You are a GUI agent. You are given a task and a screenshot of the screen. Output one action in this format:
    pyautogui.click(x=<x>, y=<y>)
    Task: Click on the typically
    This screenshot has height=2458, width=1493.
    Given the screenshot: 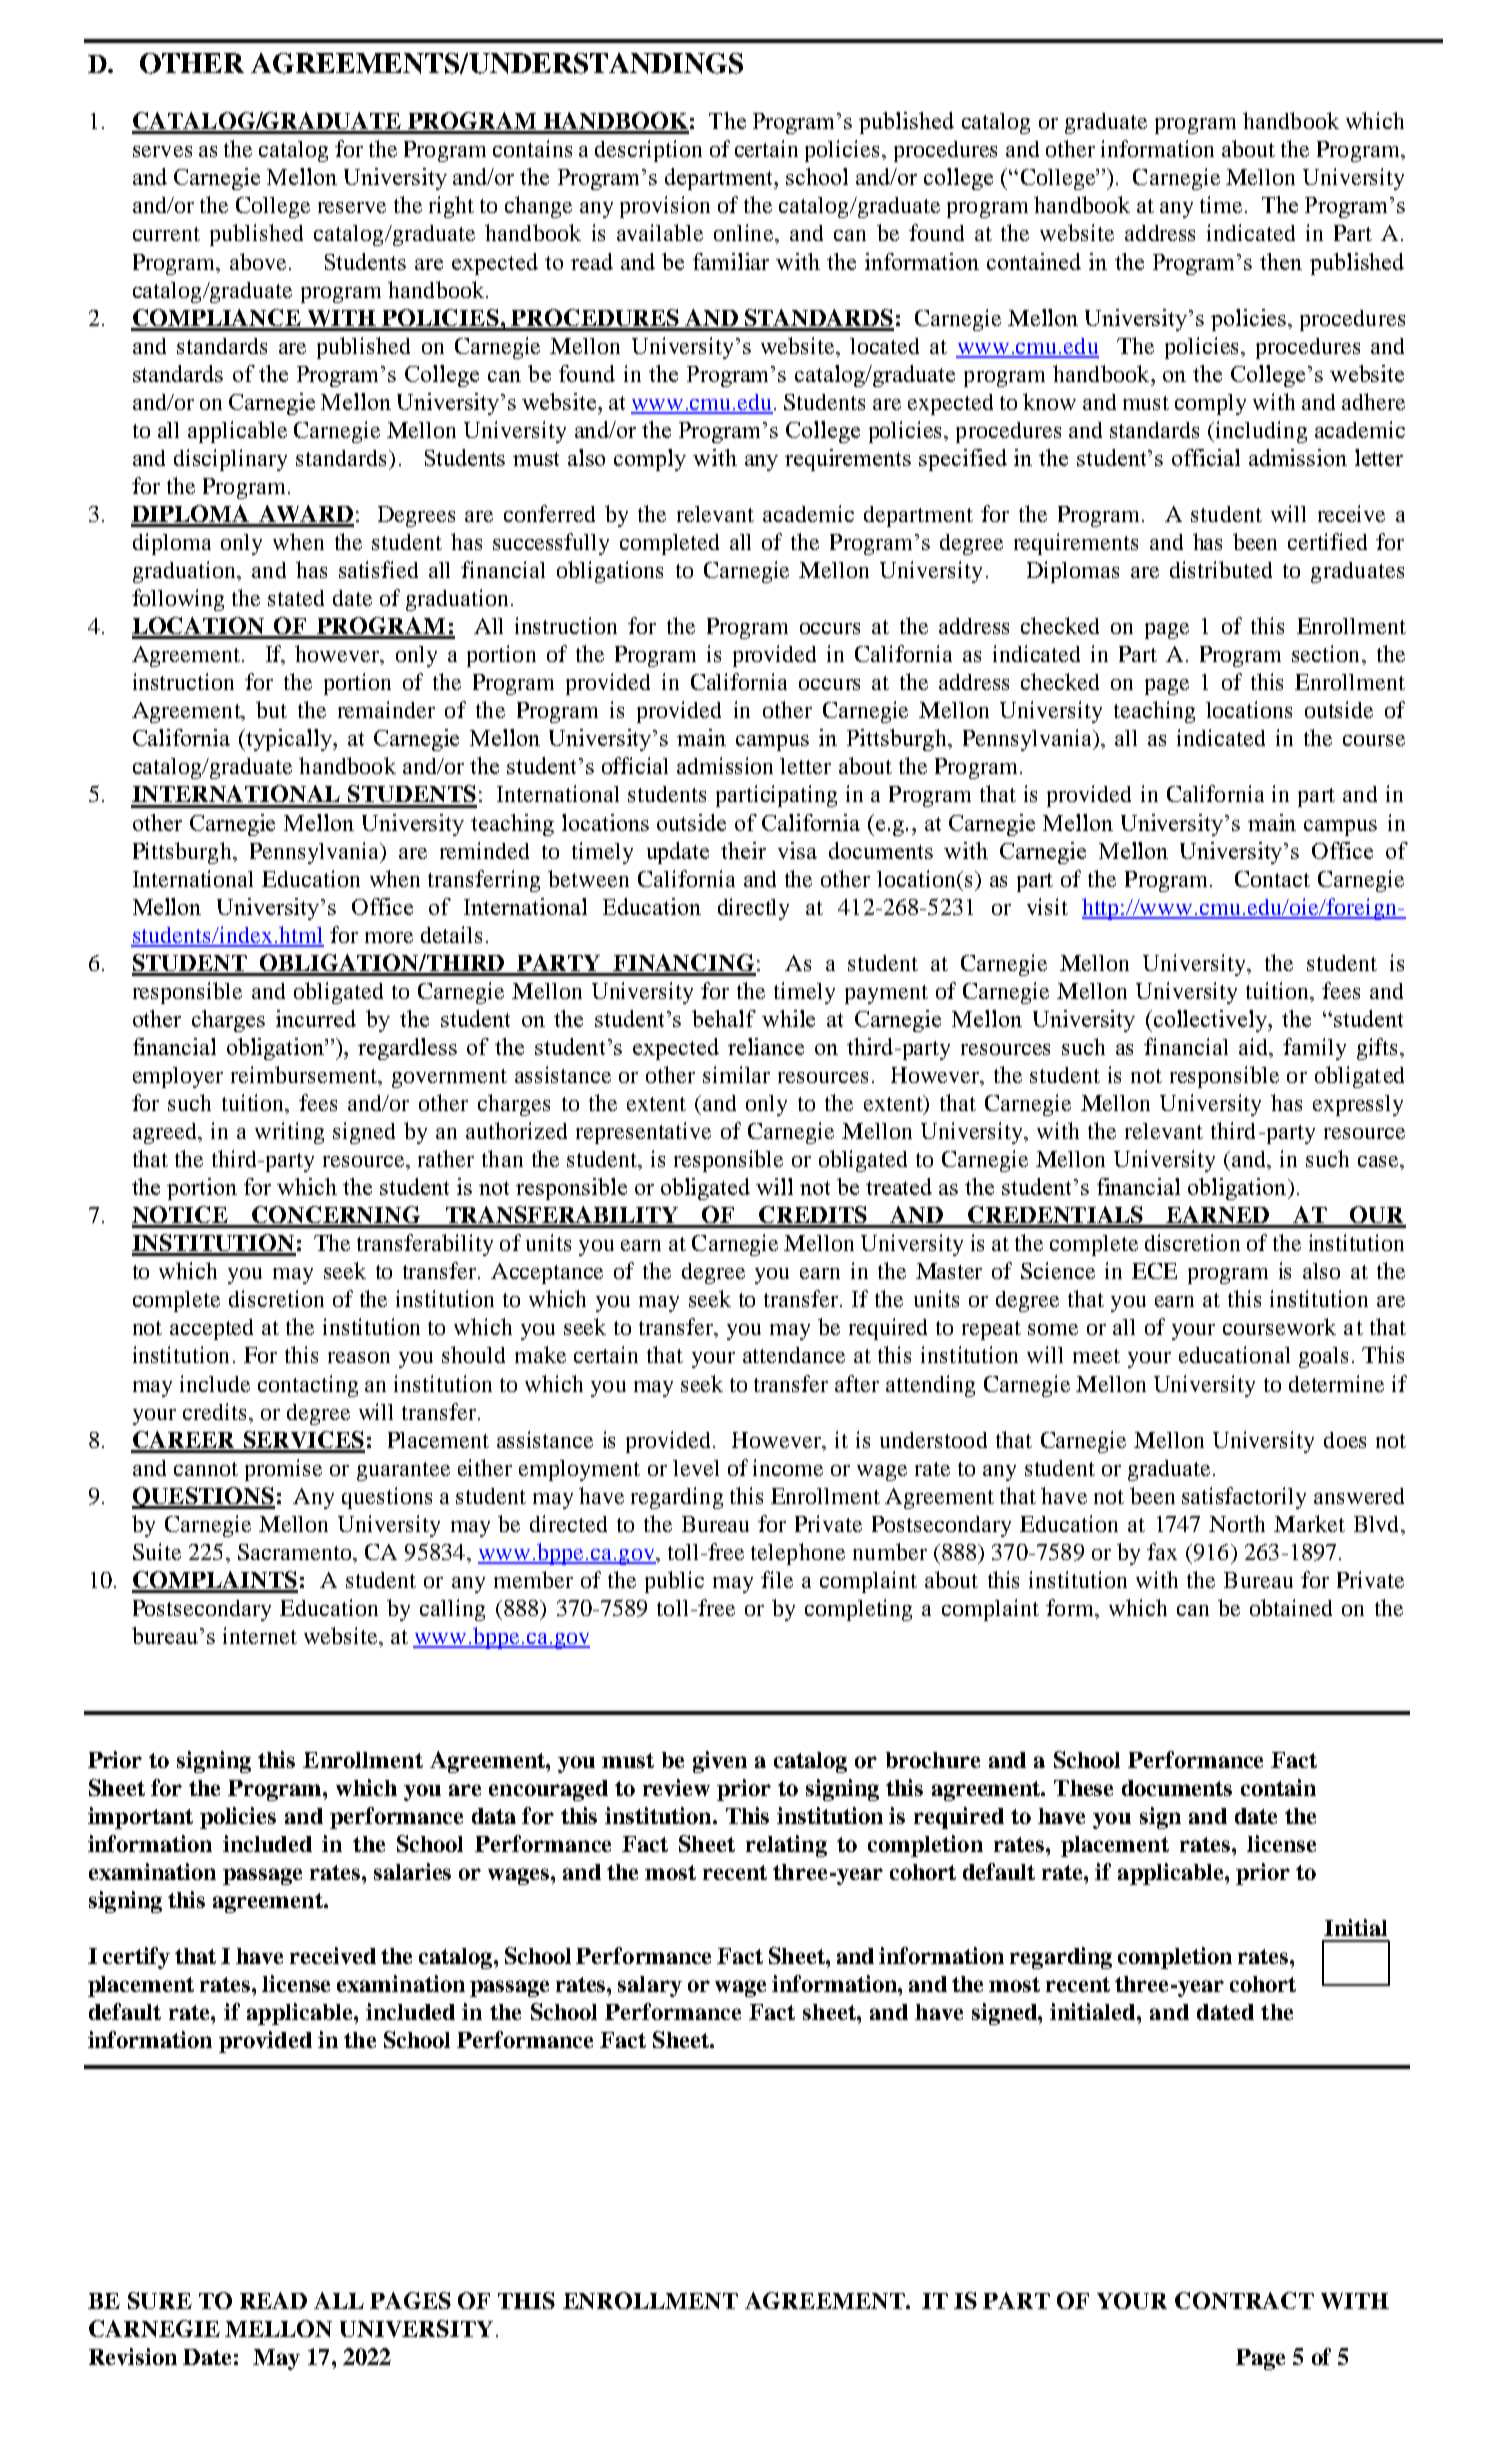 What is the action you would take?
    pyautogui.click(x=290, y=740)
